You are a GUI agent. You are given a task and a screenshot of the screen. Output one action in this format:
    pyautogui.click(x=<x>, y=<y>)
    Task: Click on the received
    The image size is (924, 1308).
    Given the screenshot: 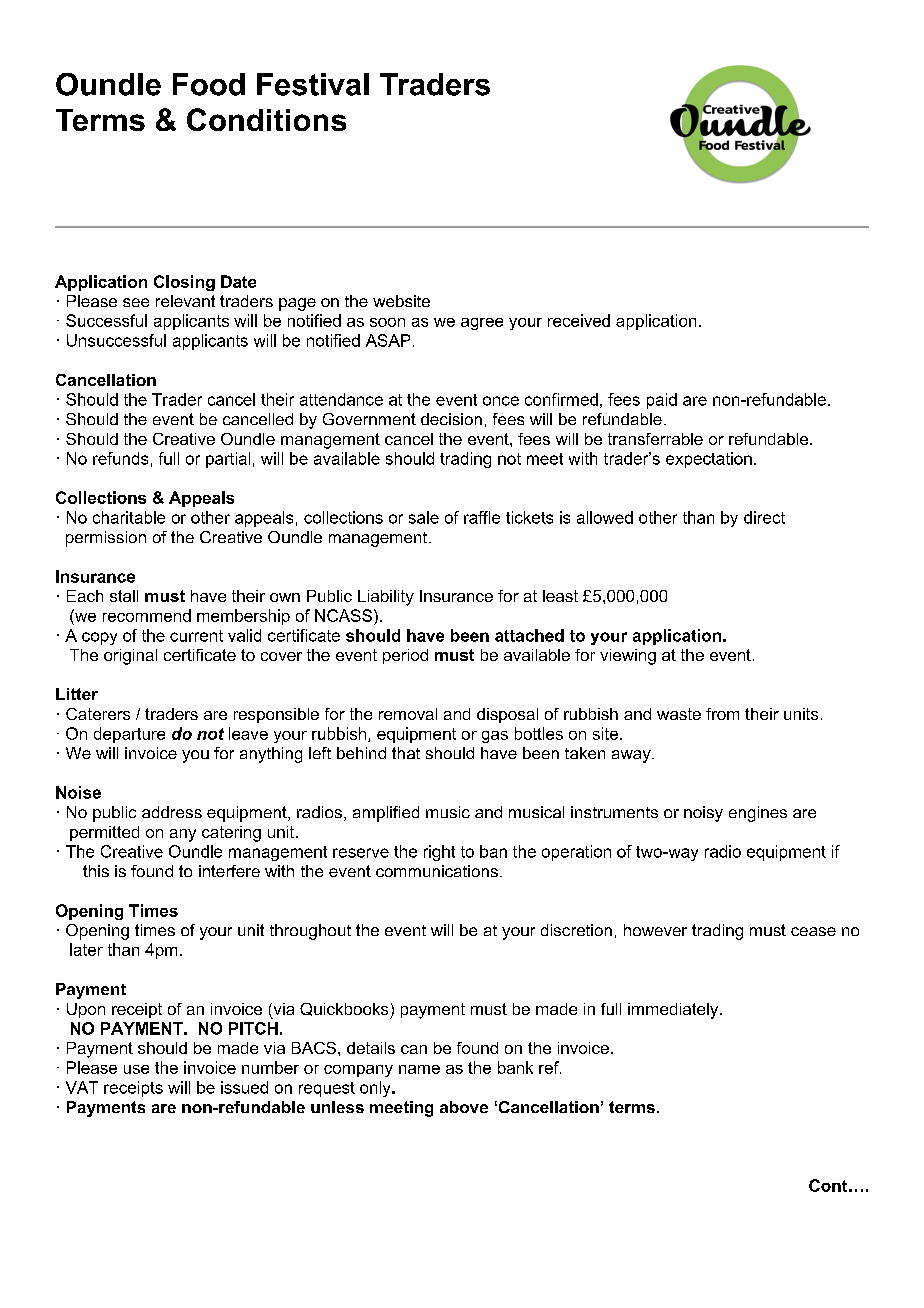 What is the action you would take?
    pyautogui.click(x=579, y=320)
